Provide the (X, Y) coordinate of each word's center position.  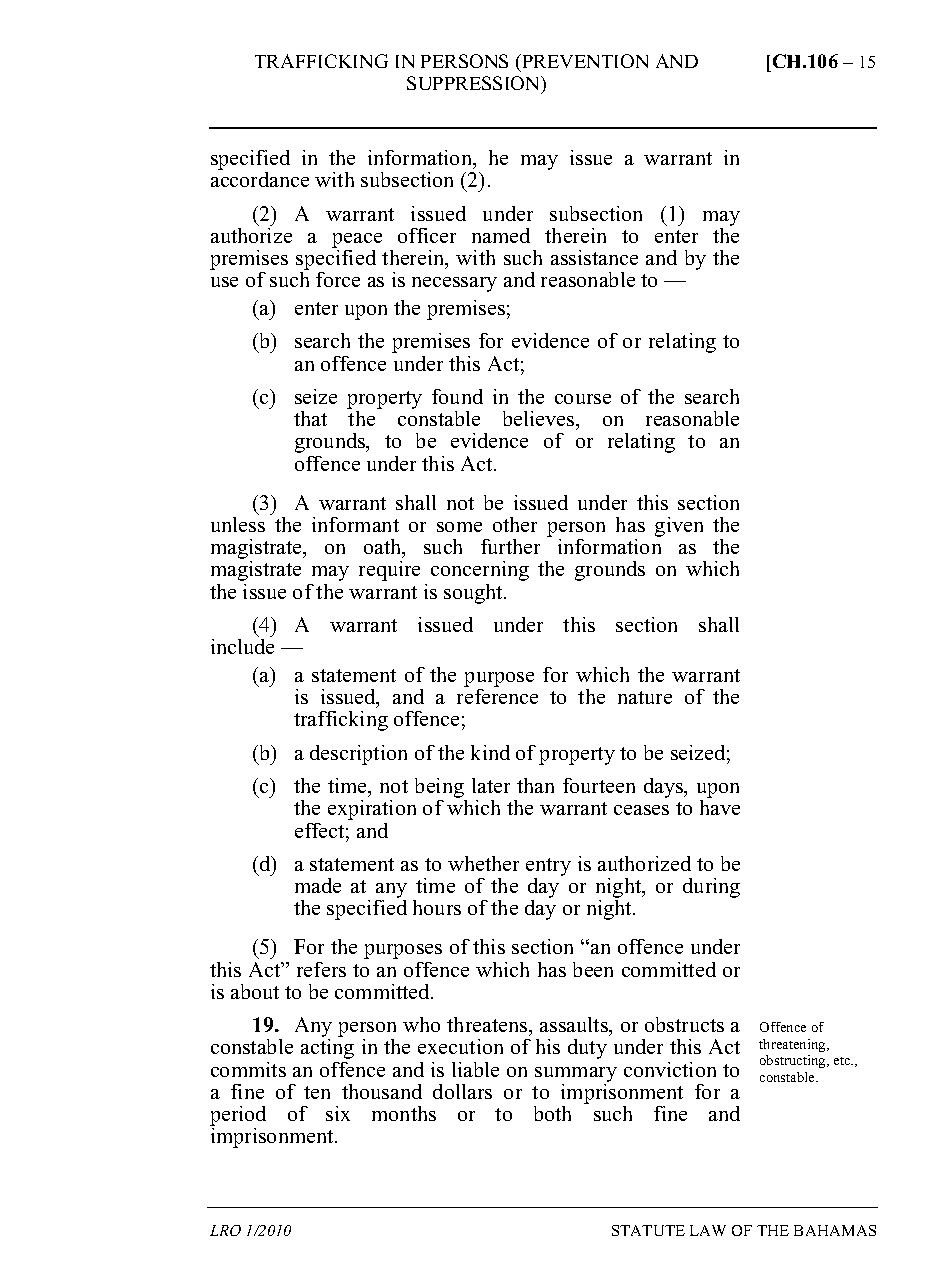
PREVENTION (584, 61)
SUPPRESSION (474, 83)
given (679, 527)
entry (548, 868)
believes (540, 418)
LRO (225, 1230)
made (318, 885)
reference (497, 696)
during (711, 888)
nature (645, 697)
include (242, 646)
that (310, 418)
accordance (260, 179)
